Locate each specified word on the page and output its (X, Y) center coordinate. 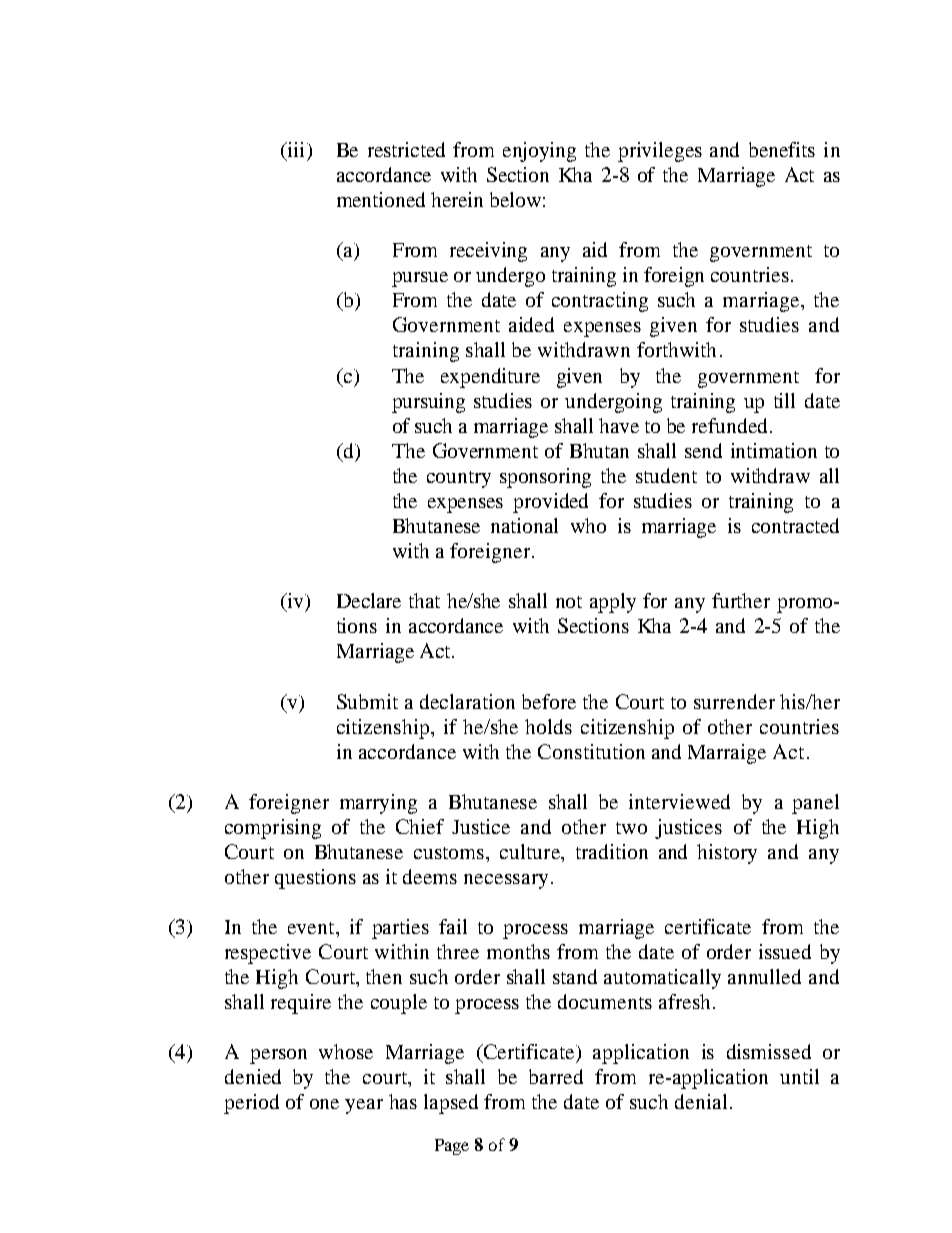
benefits (782, 149)
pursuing (428, 403)
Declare (369, 600)
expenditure (490, 378)
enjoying (539, 152)
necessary (506, 881)
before (549, 701)
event (312, 928)
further (741, 600)
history (727, 854)
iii (294, 149)
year (364, 1106)
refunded (729, 425)
